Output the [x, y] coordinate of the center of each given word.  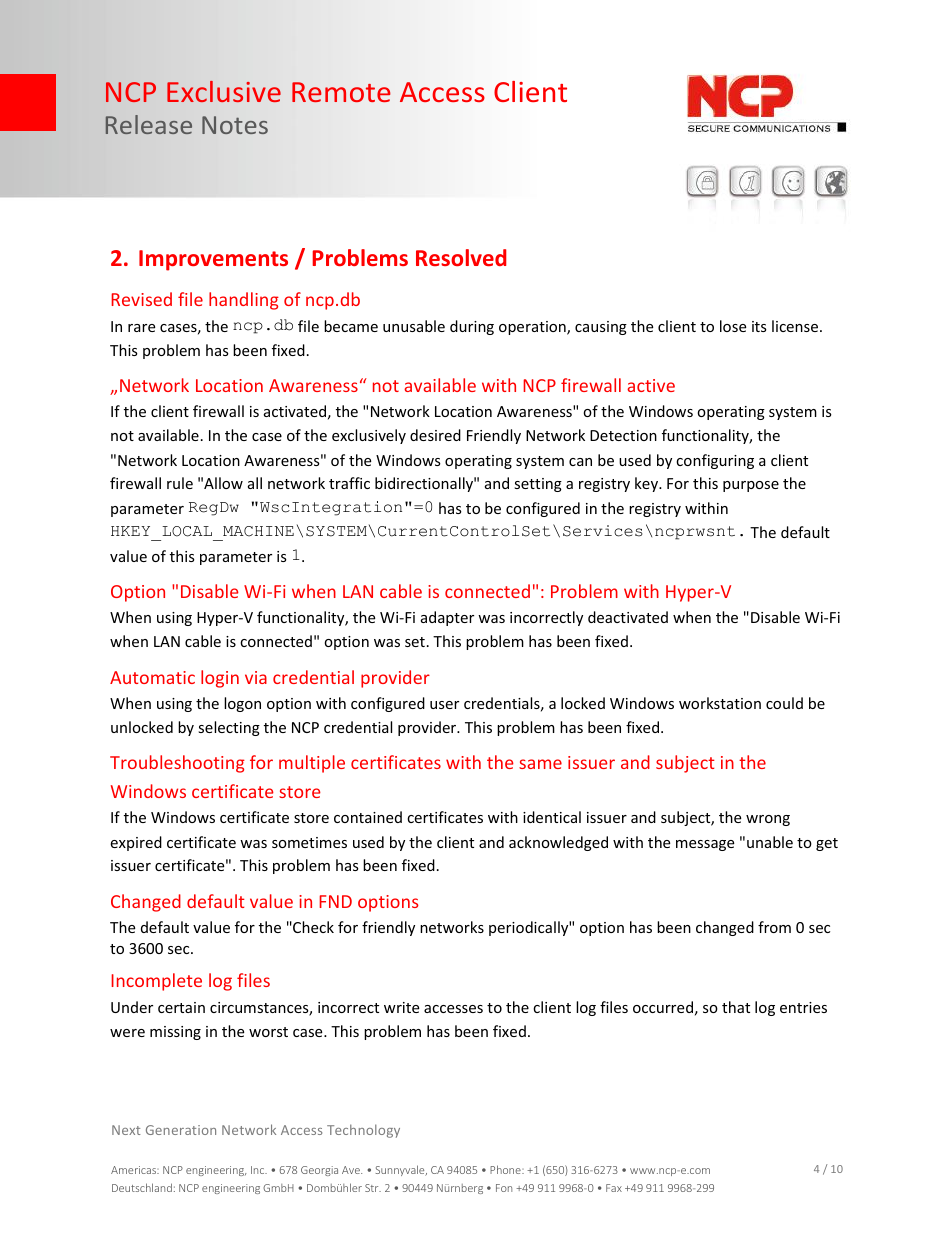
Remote [341, 92]
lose [733, 326]
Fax [614, 1188]
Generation [181, 1130]
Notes [235, 125]
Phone [506, 1169]
